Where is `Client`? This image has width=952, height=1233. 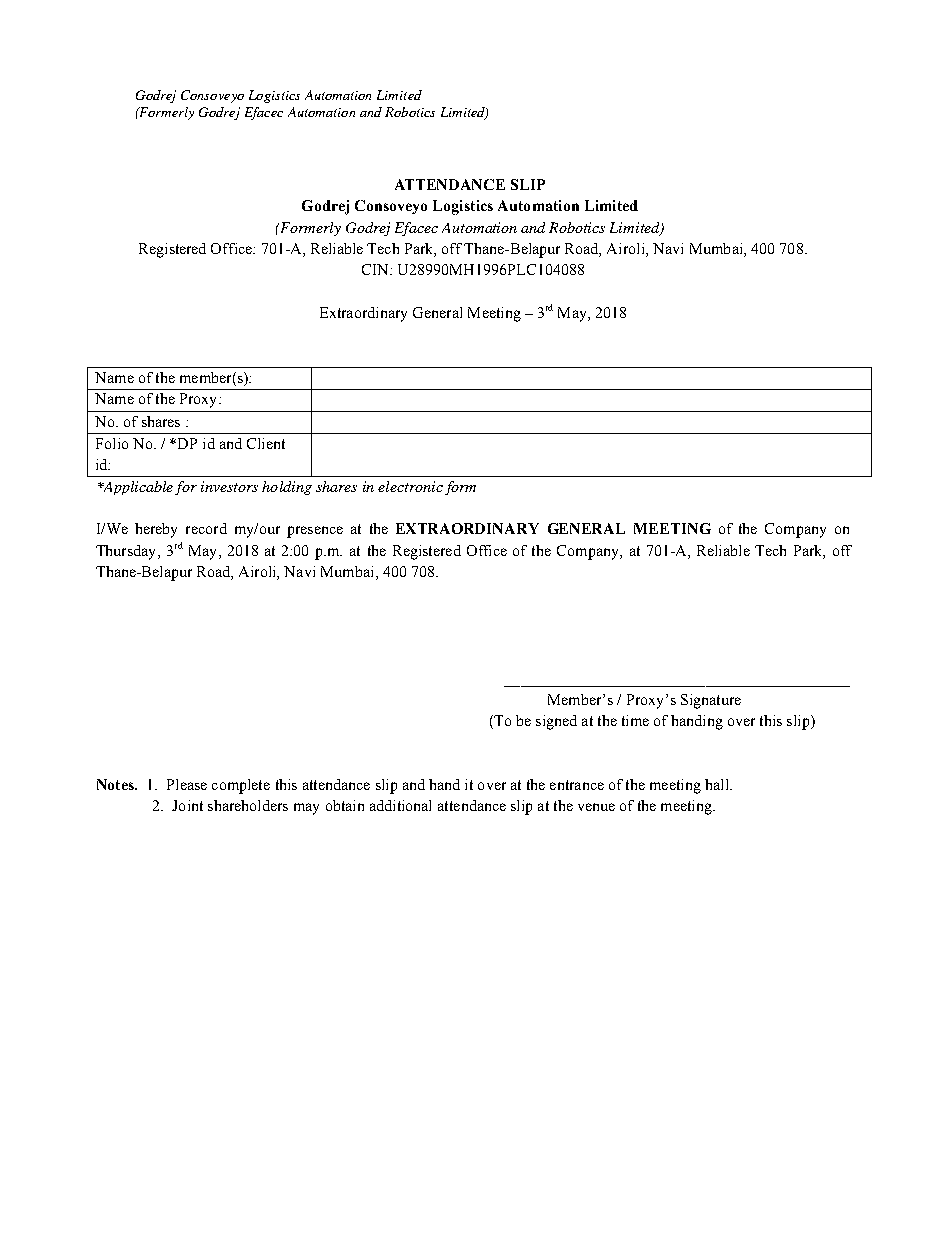 Client is located at coordinates (266, 443).
